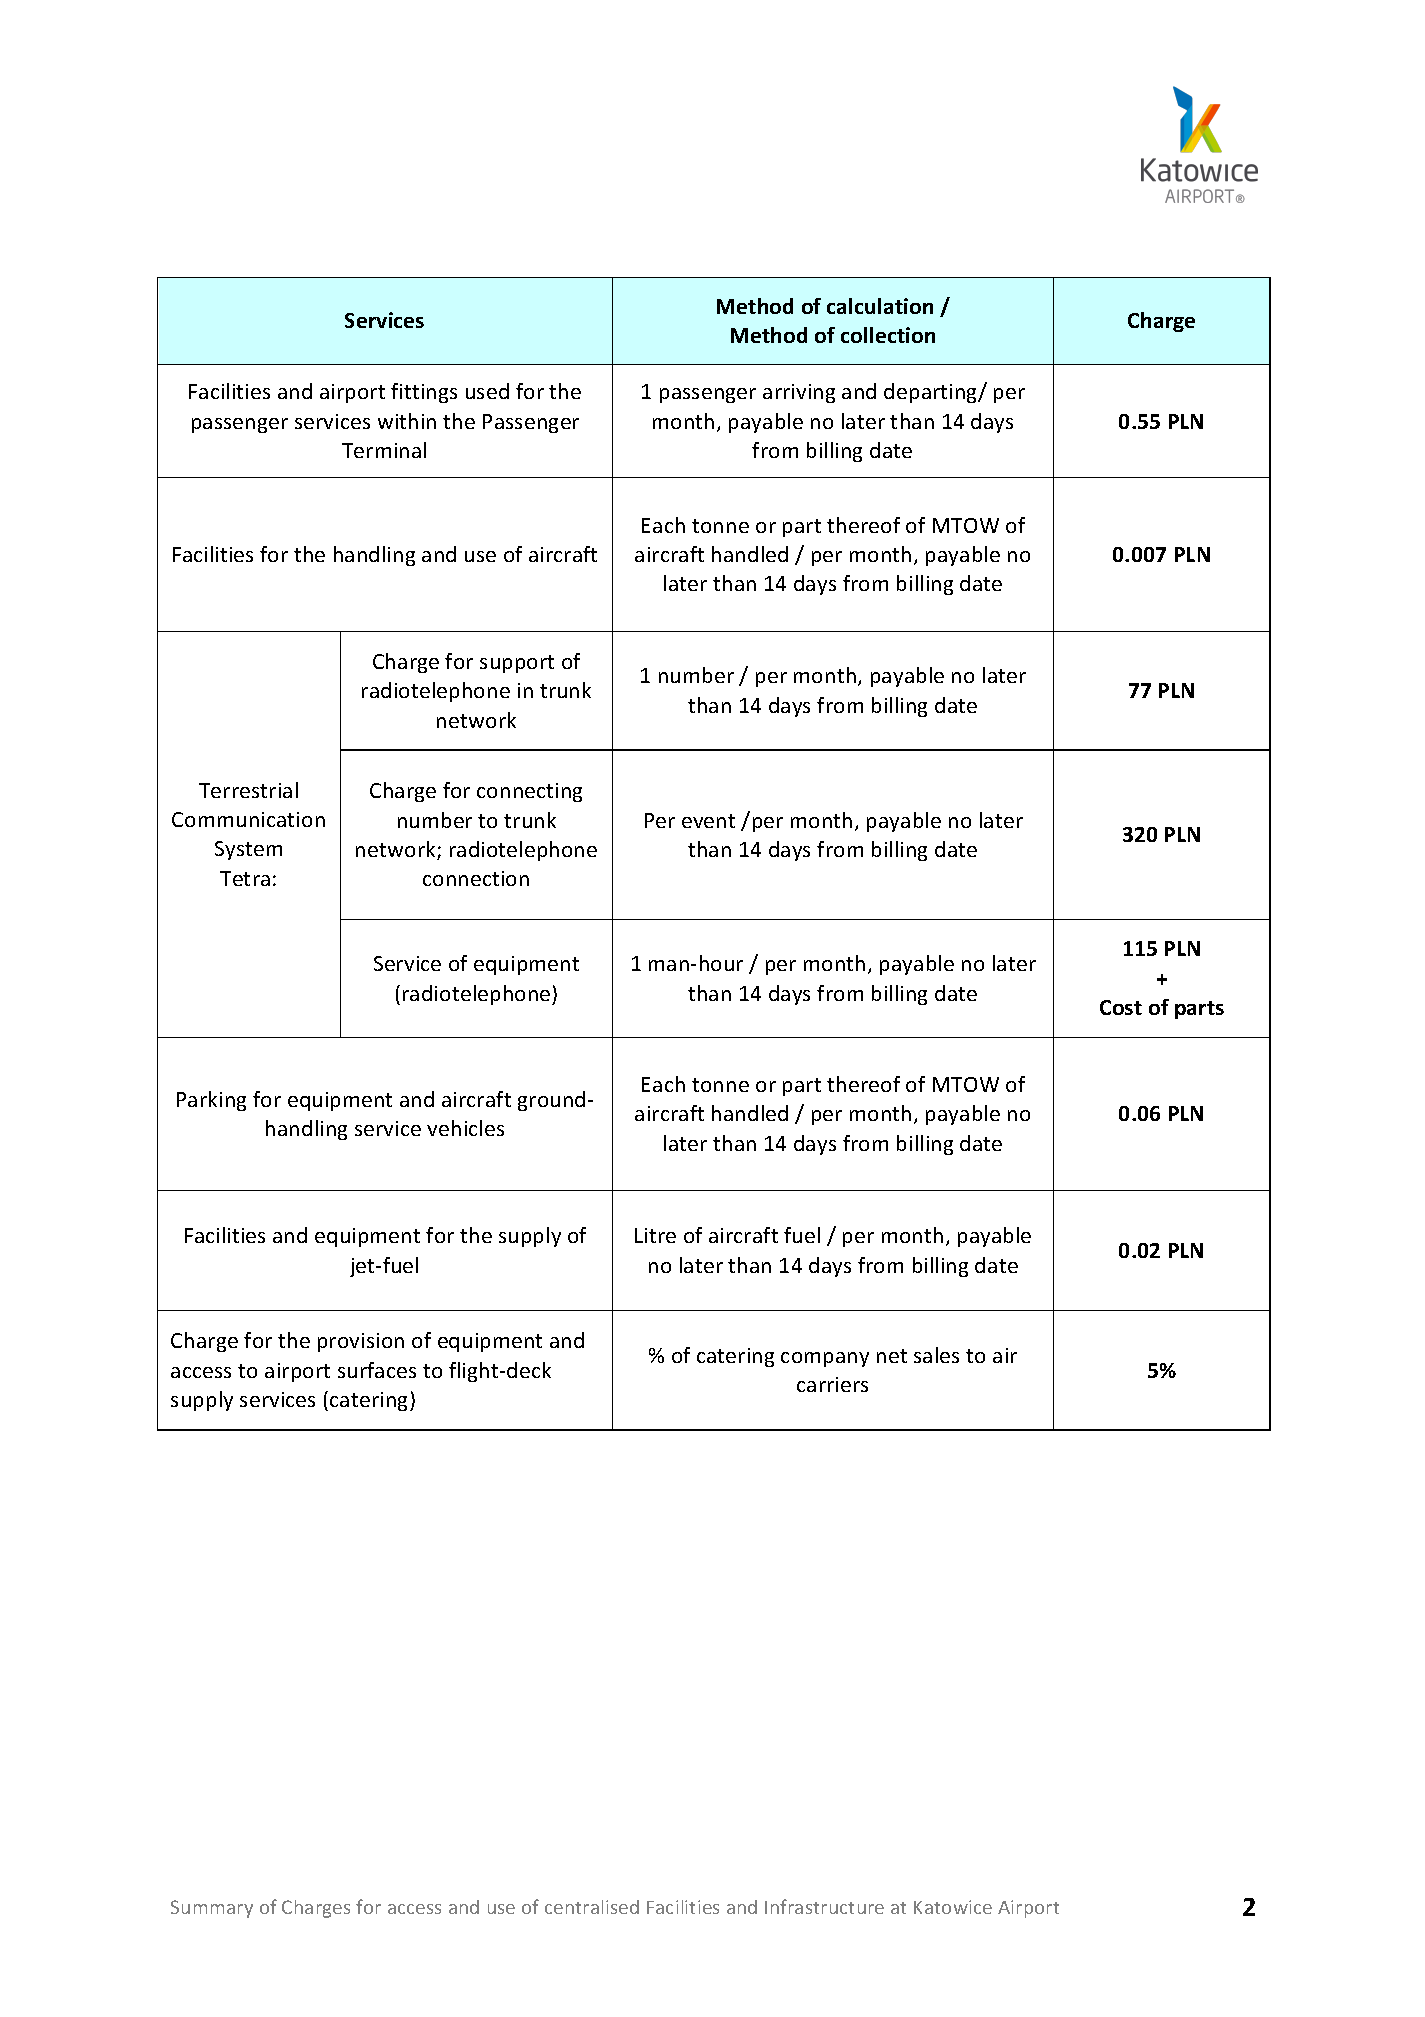 Image resolution: width=1425 pixels, height=2017 pixels. Describe the element at coordinates (799, 393) in the screenshot. I see `arriving` at that location.
